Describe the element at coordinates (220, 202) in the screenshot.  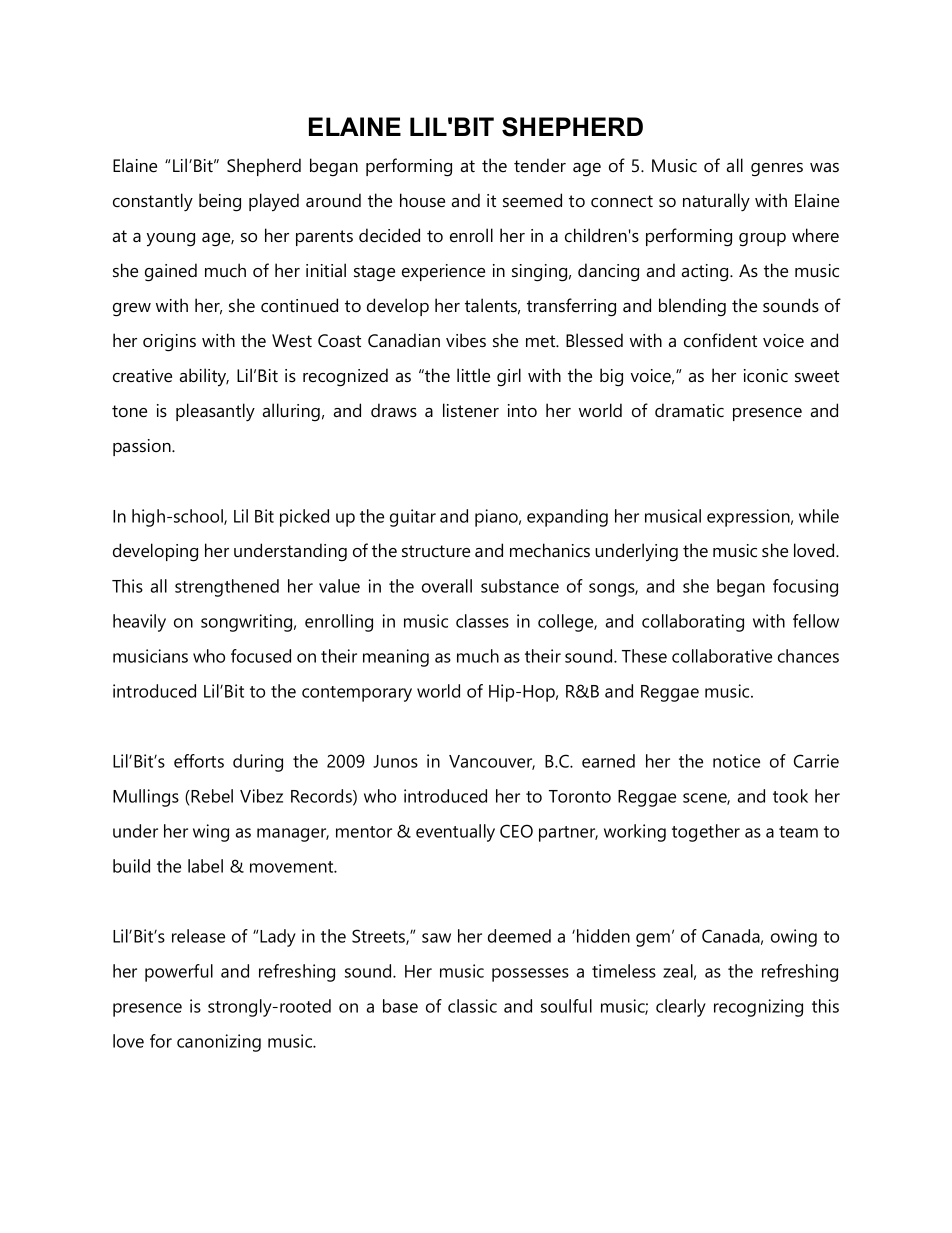
I see `being` at that location.
